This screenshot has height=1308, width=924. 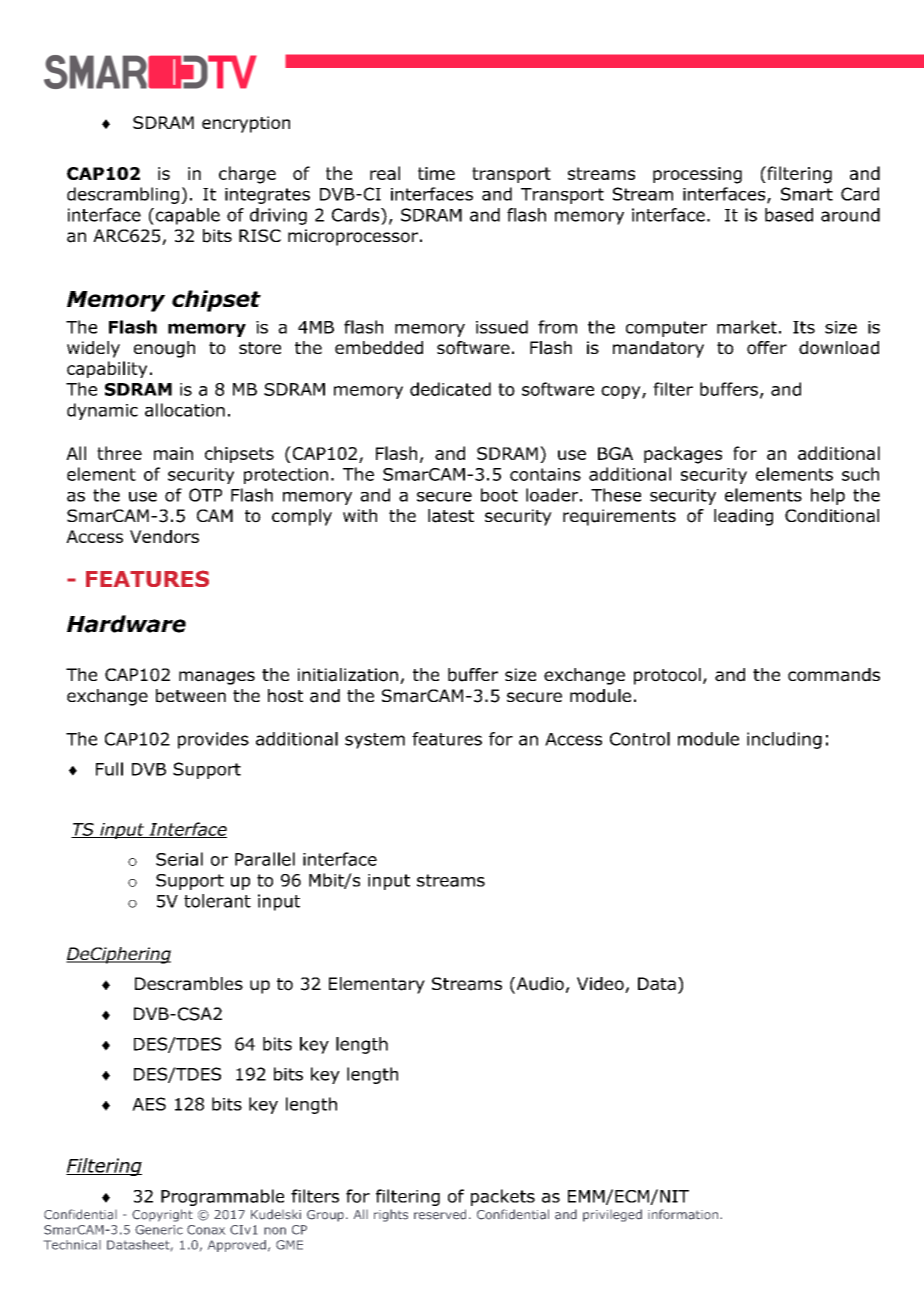 I want to click on information, so click(x=683, y=1214).
